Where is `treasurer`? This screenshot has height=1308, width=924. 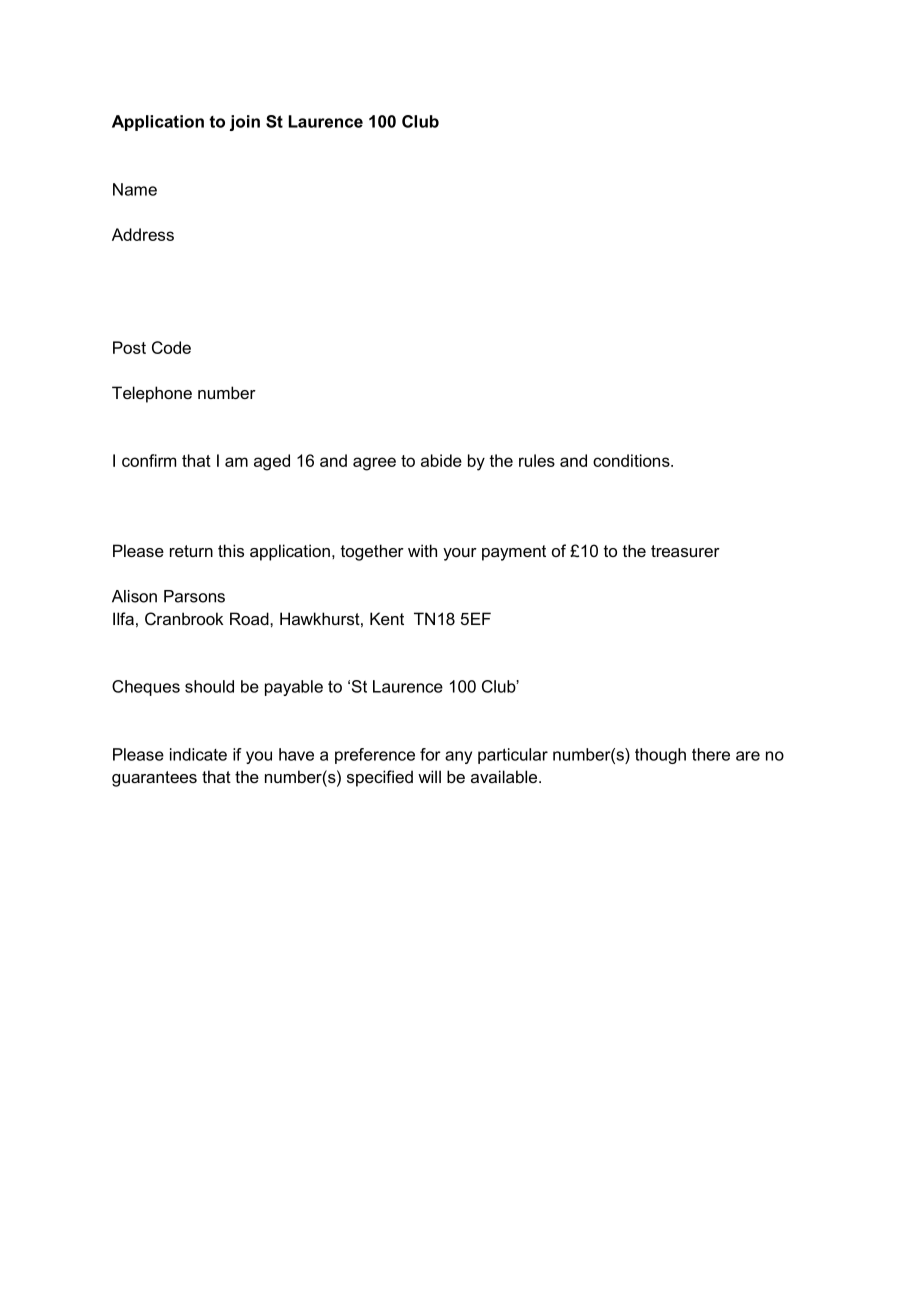
treasurer is located at coordinates (685, 551).
